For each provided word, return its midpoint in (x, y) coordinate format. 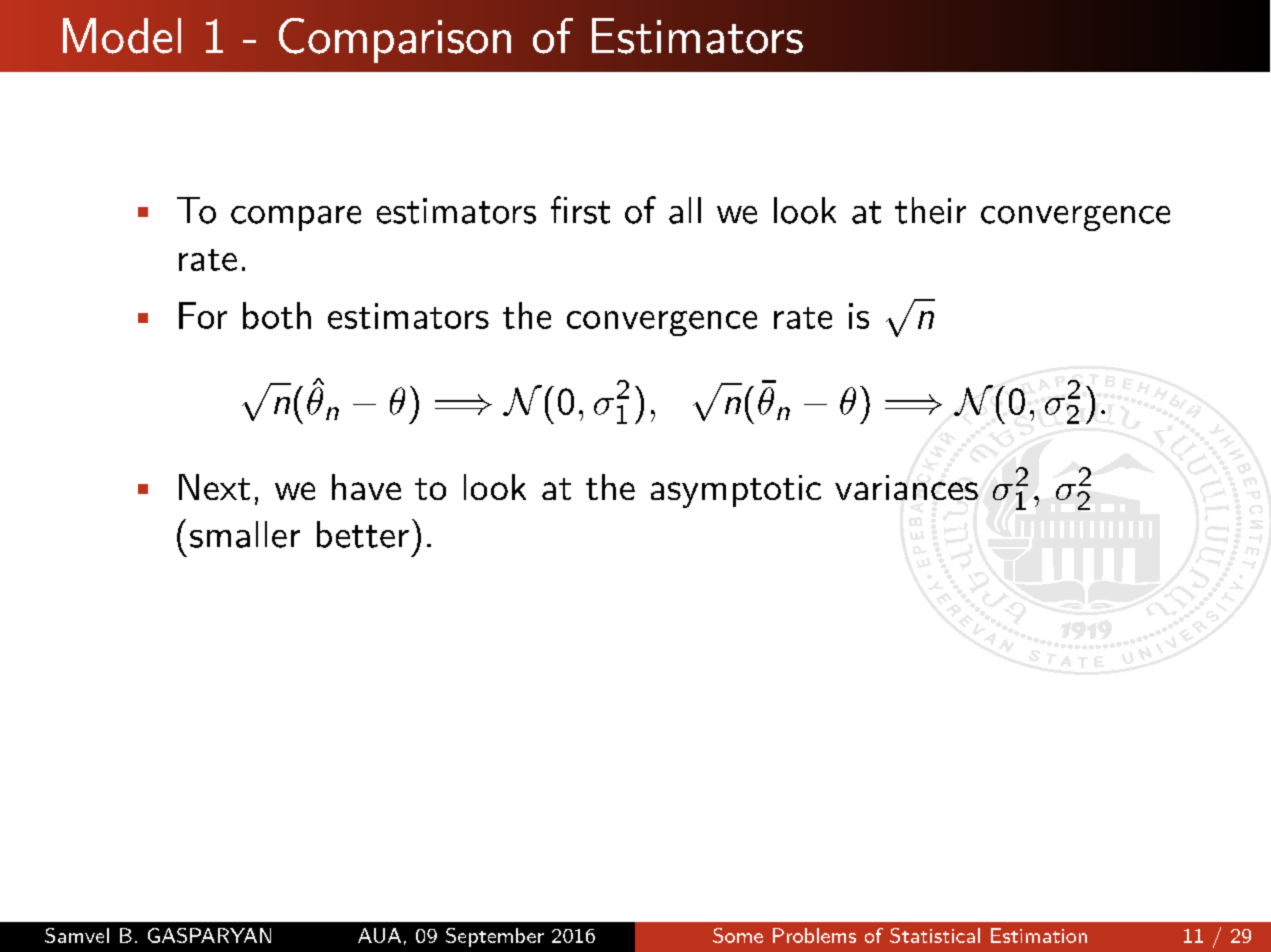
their (930, 210)
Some (738, 935)
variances (906, 487)
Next (214, 487)
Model (122, 36)
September (495, 937)
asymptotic (736, 491)
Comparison (395, 40)
